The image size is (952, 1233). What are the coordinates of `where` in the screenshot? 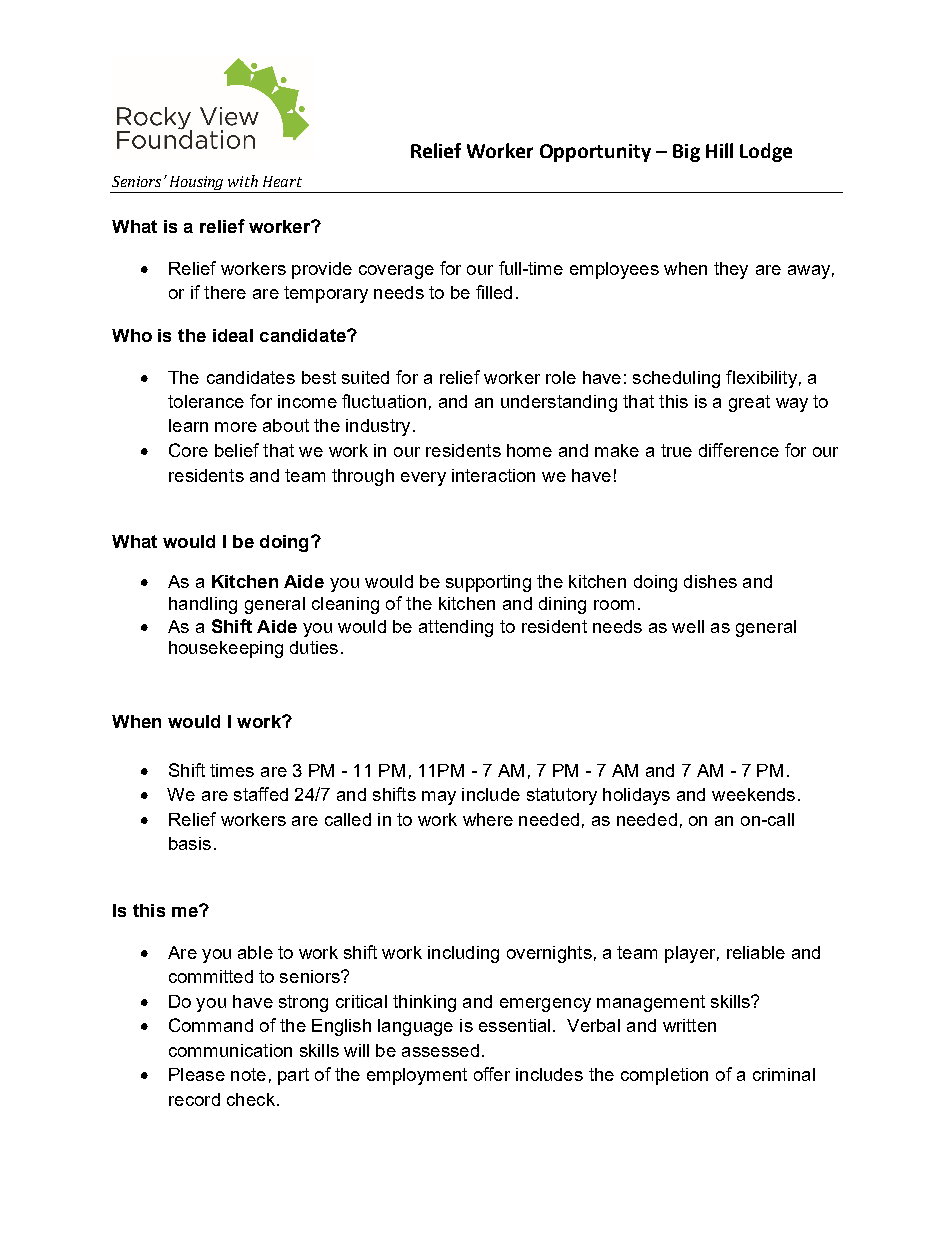 It's located at (488, 819).
